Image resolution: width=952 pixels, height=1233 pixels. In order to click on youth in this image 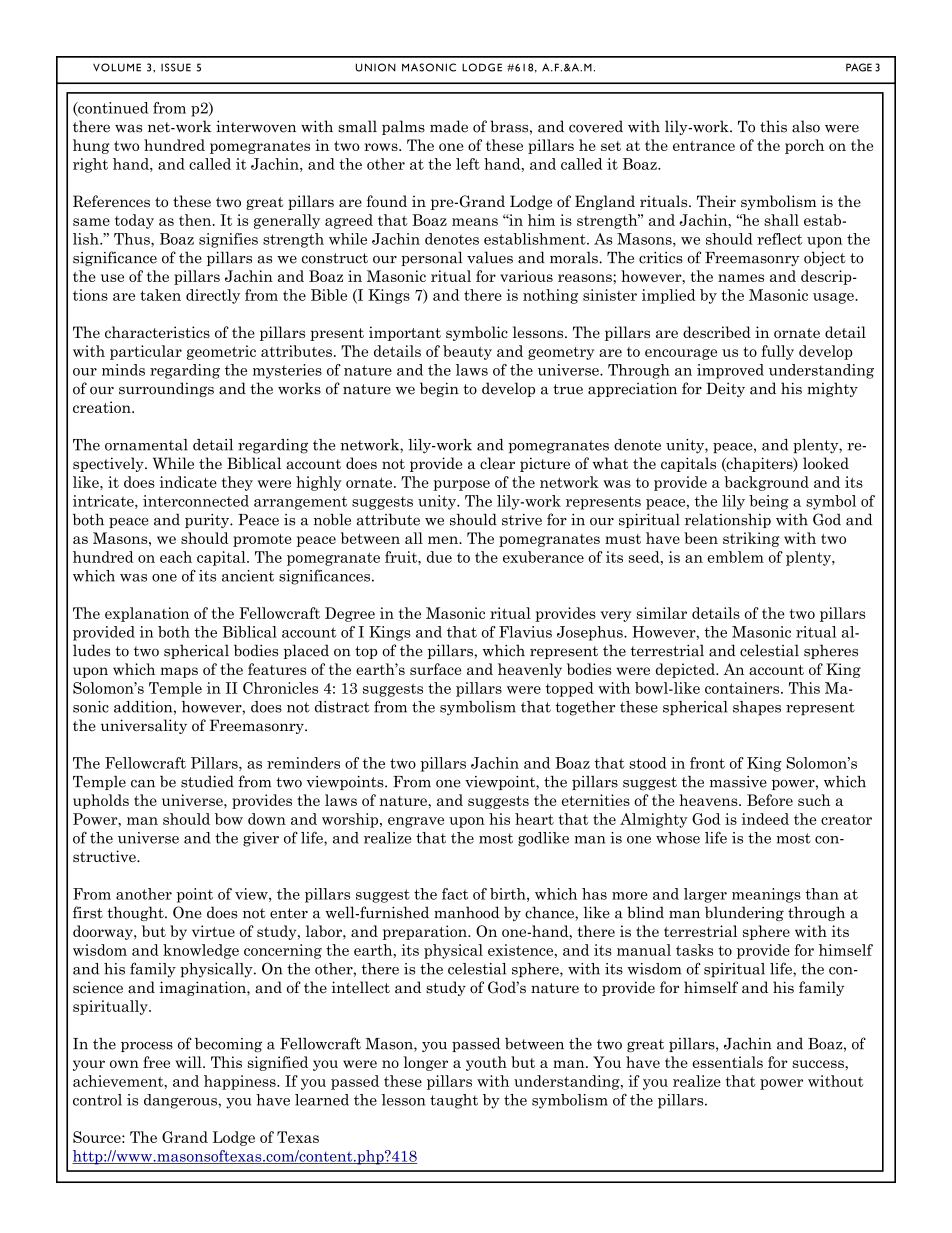, I will do `click(486, 1063)`.
